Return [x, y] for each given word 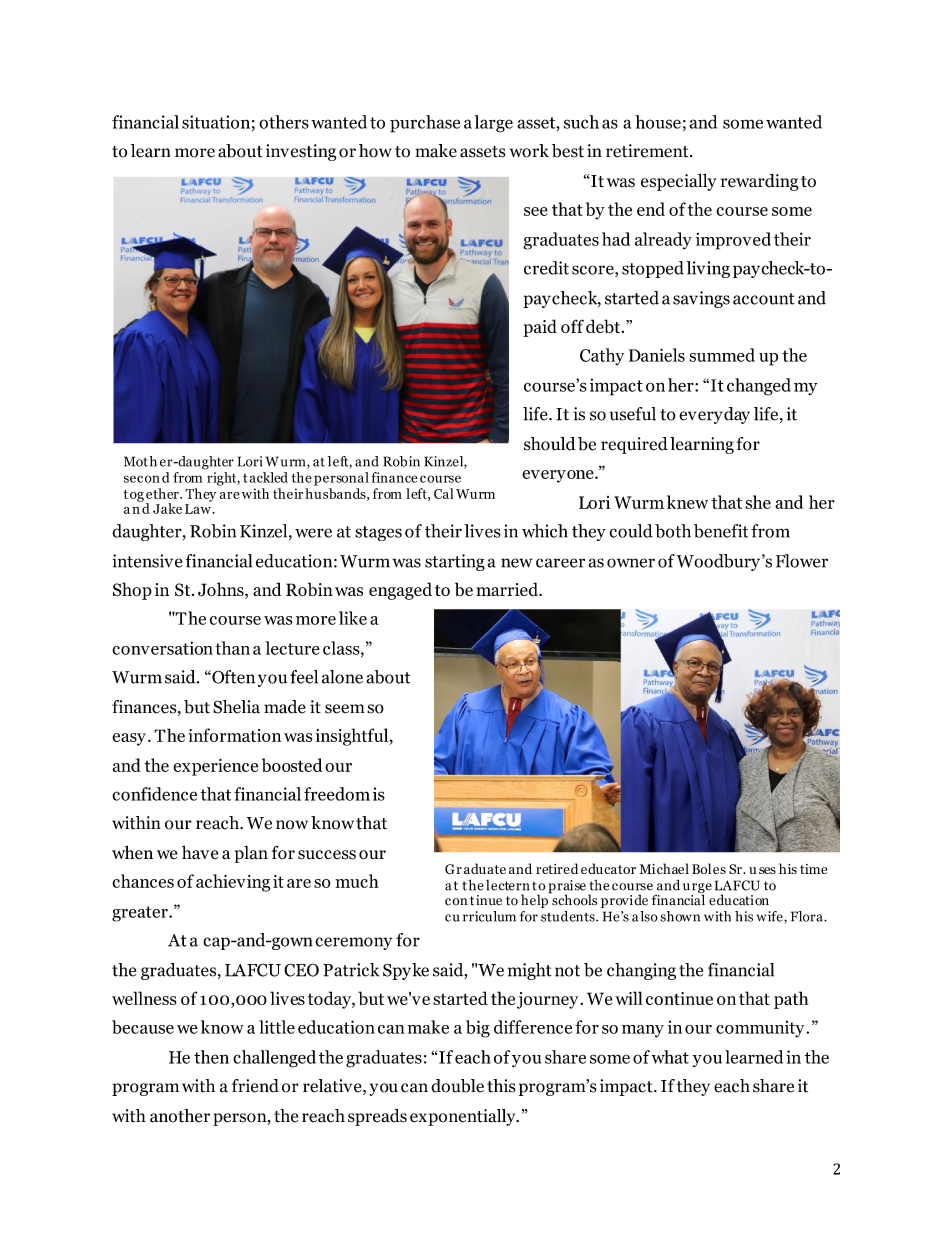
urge [697, 889]
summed [722, 355]
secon [142, 479]
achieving [233, 883]
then [211, 1057]
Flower [802, 561]
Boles [709, 868]
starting [455, 562]
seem [345, 709]
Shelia [236, 707]
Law [198, 509]
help [536, 900]
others [284, 122]
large [494, 124]
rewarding [760, 182]
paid [540, 328]
